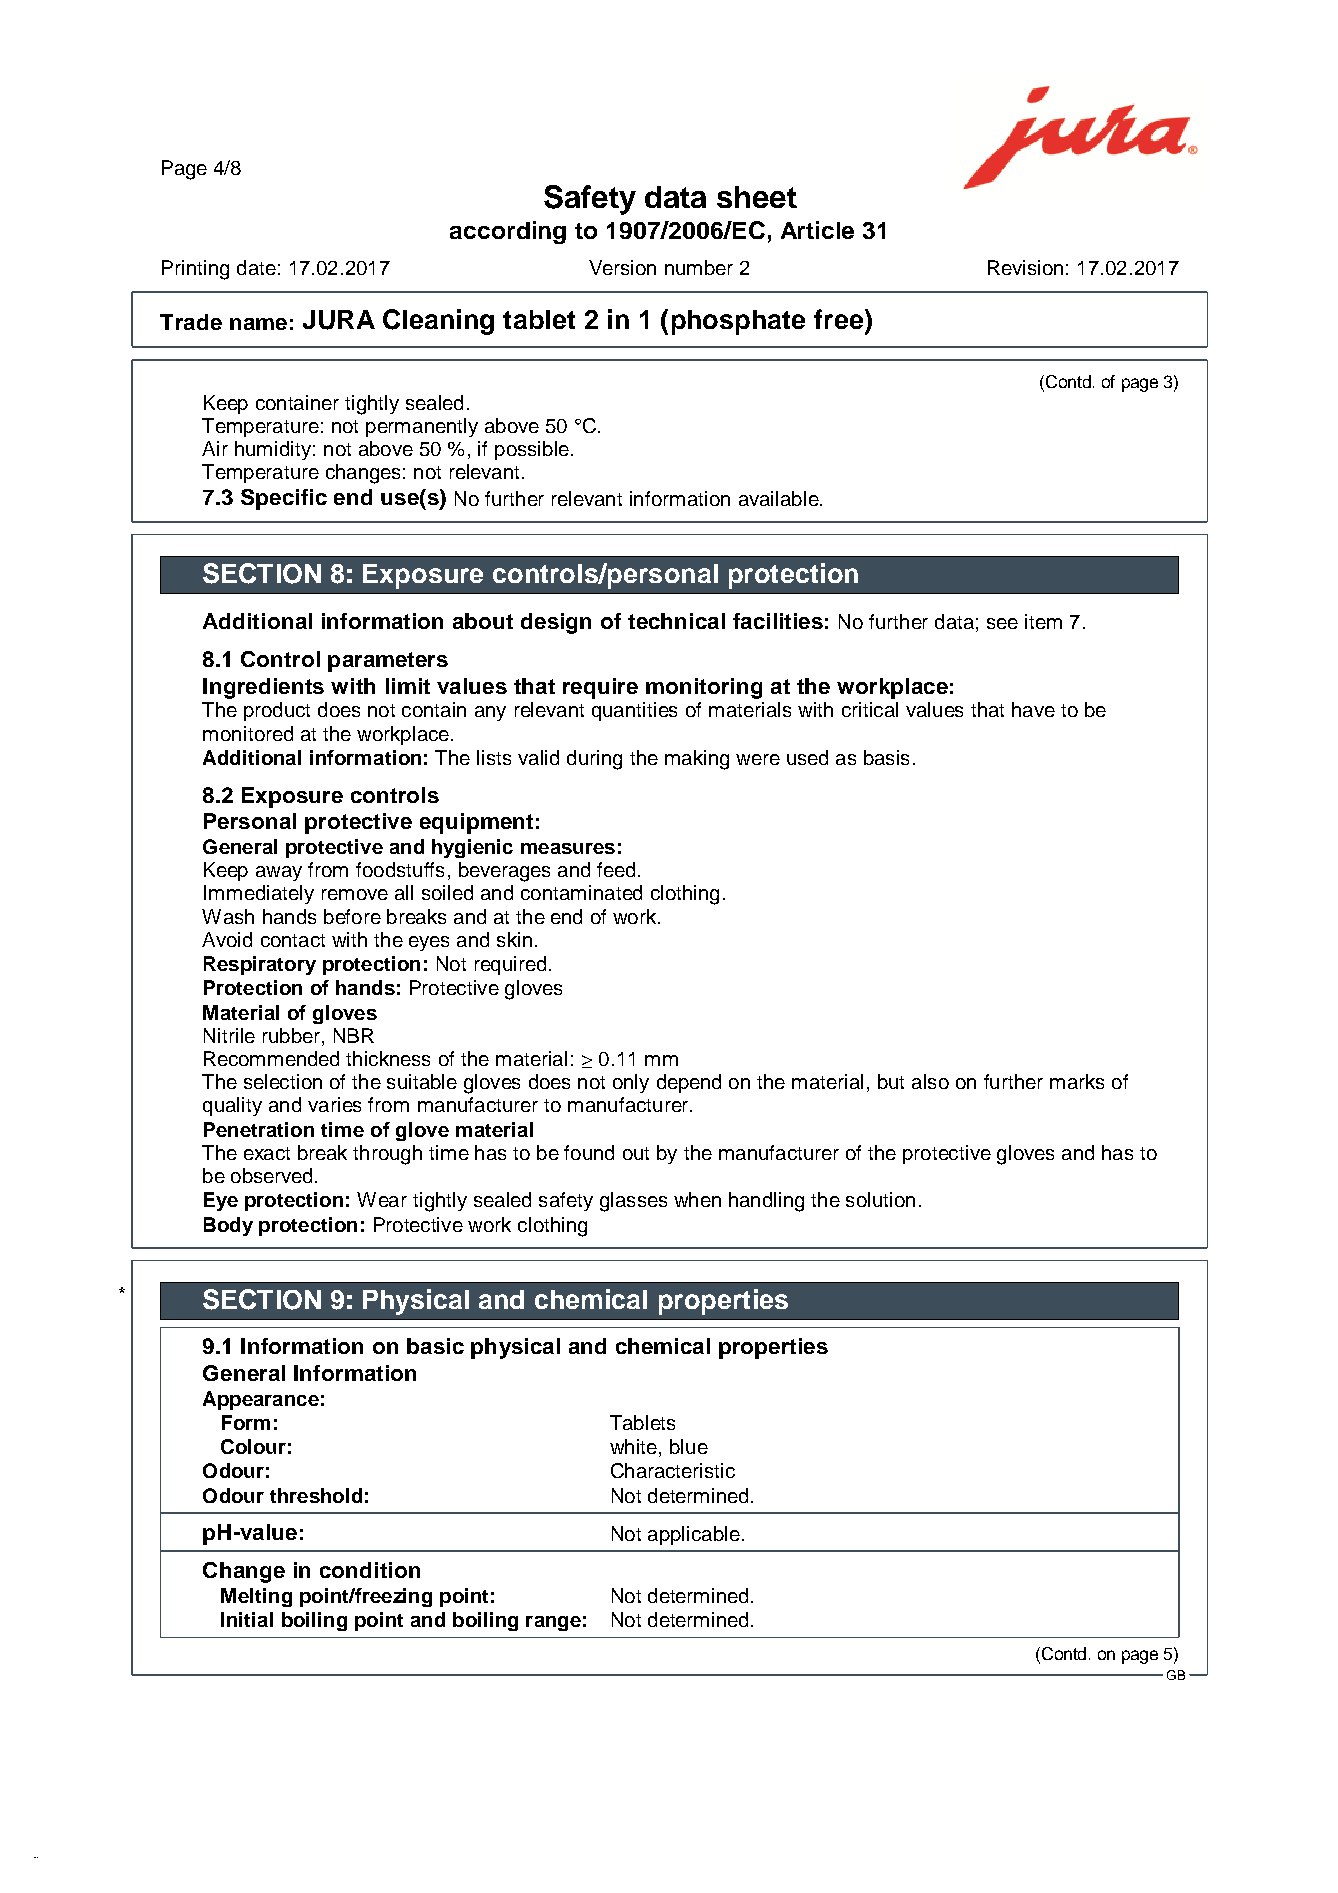  Describe the element at coordinates (259, 1129) in the page. I see `Penetration` at that location.
